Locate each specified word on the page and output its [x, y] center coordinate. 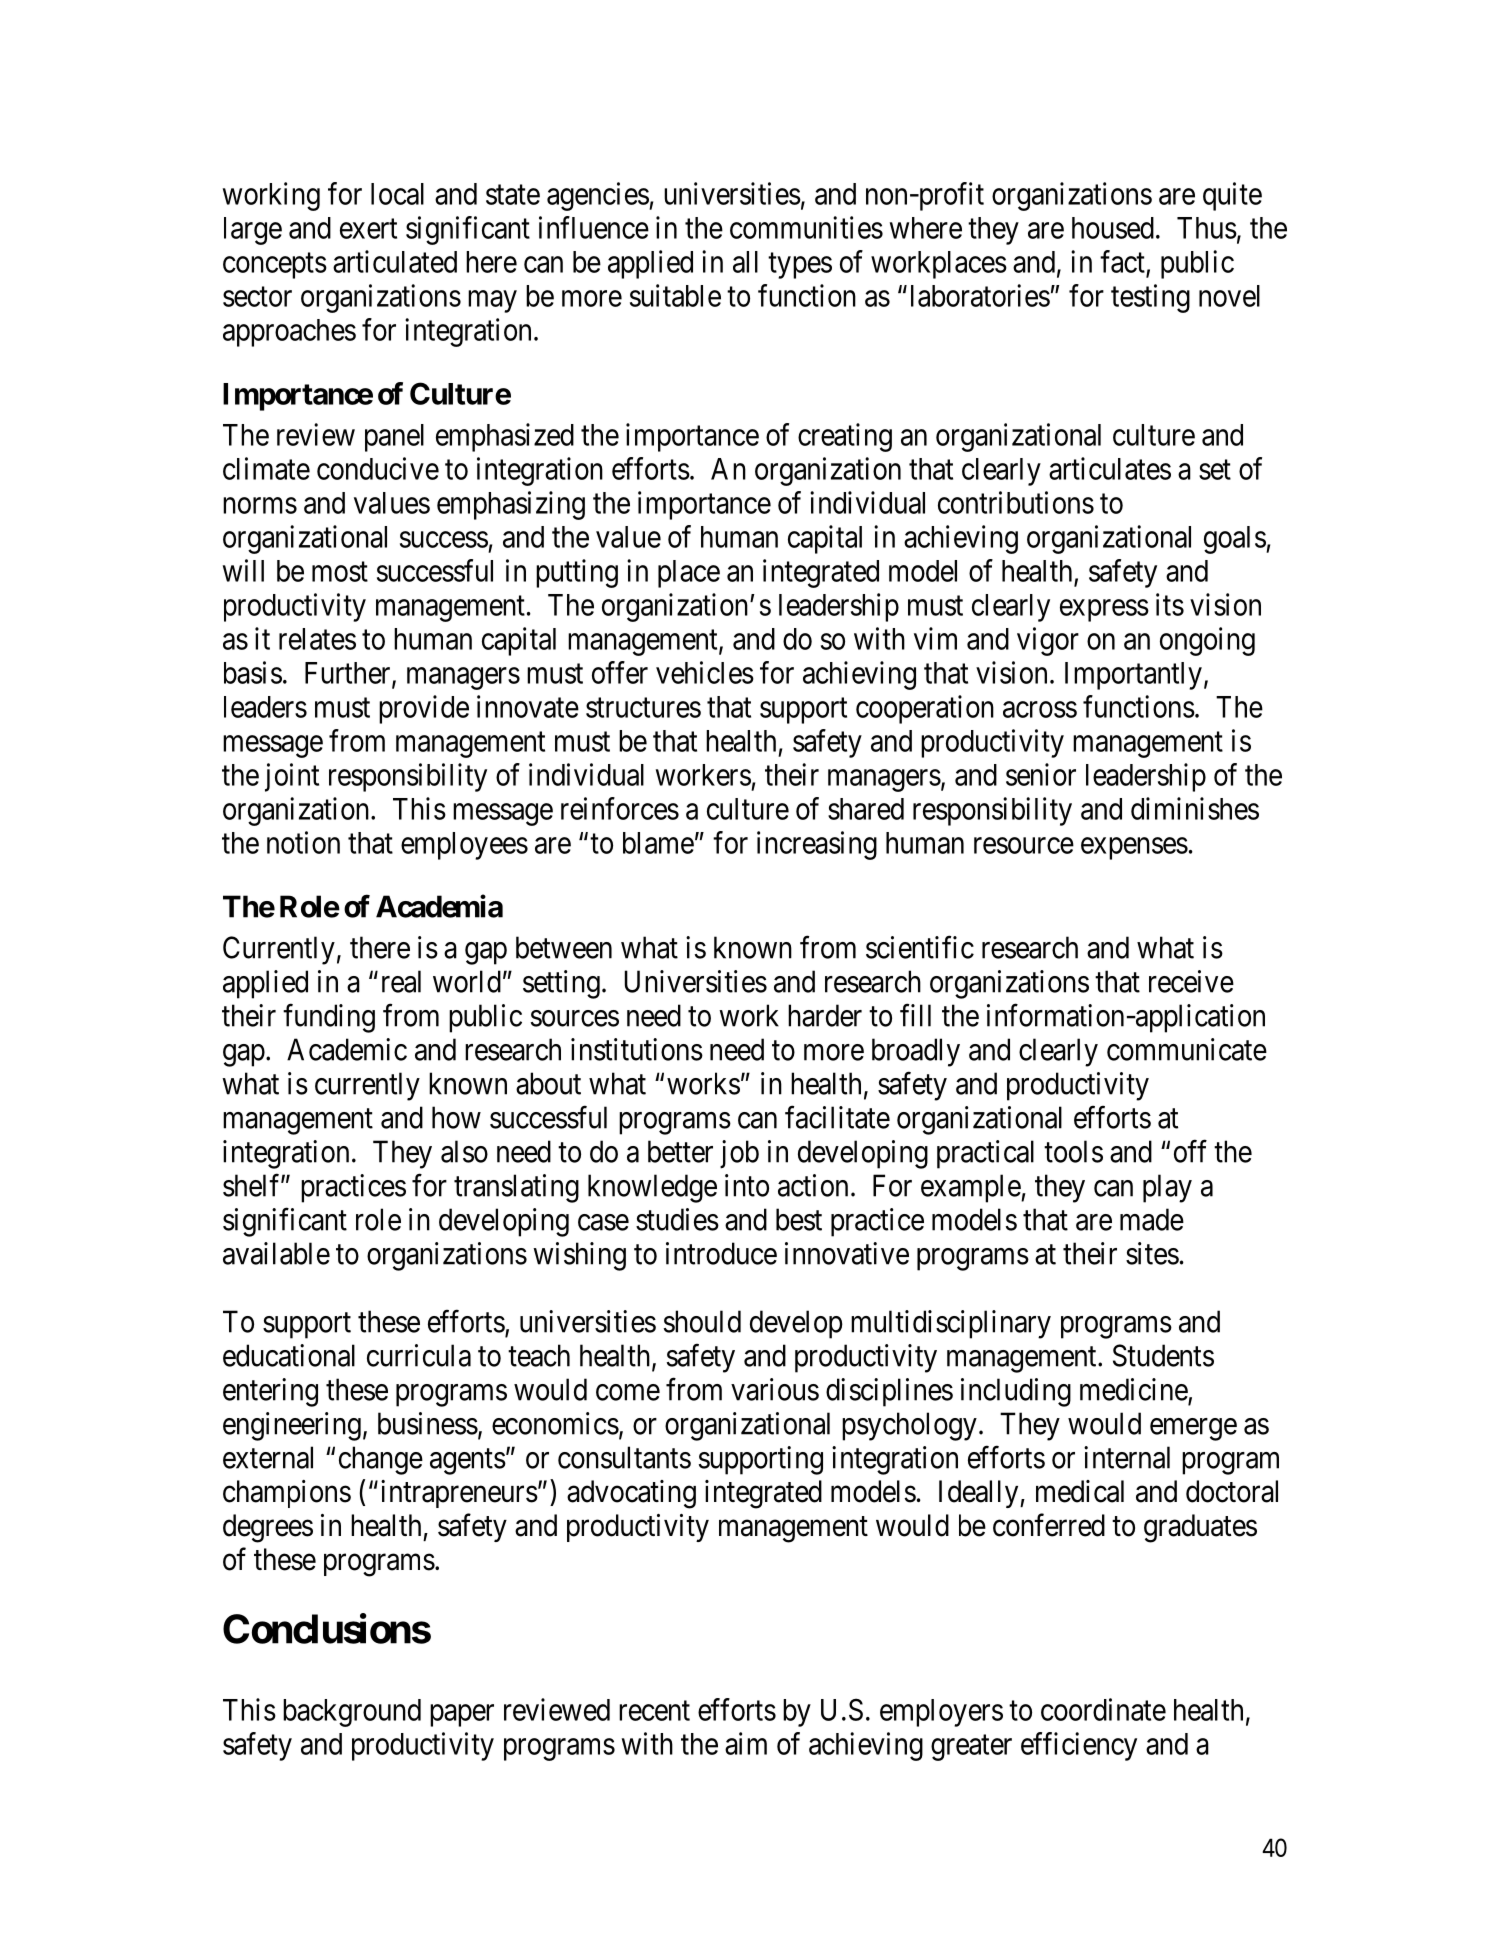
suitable [675, 295]
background [352, 1713]
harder [825, 1015]
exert [368, 229]
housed [1113, 228]
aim [746, 1743]
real [401, 981]
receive [1191, 981]
